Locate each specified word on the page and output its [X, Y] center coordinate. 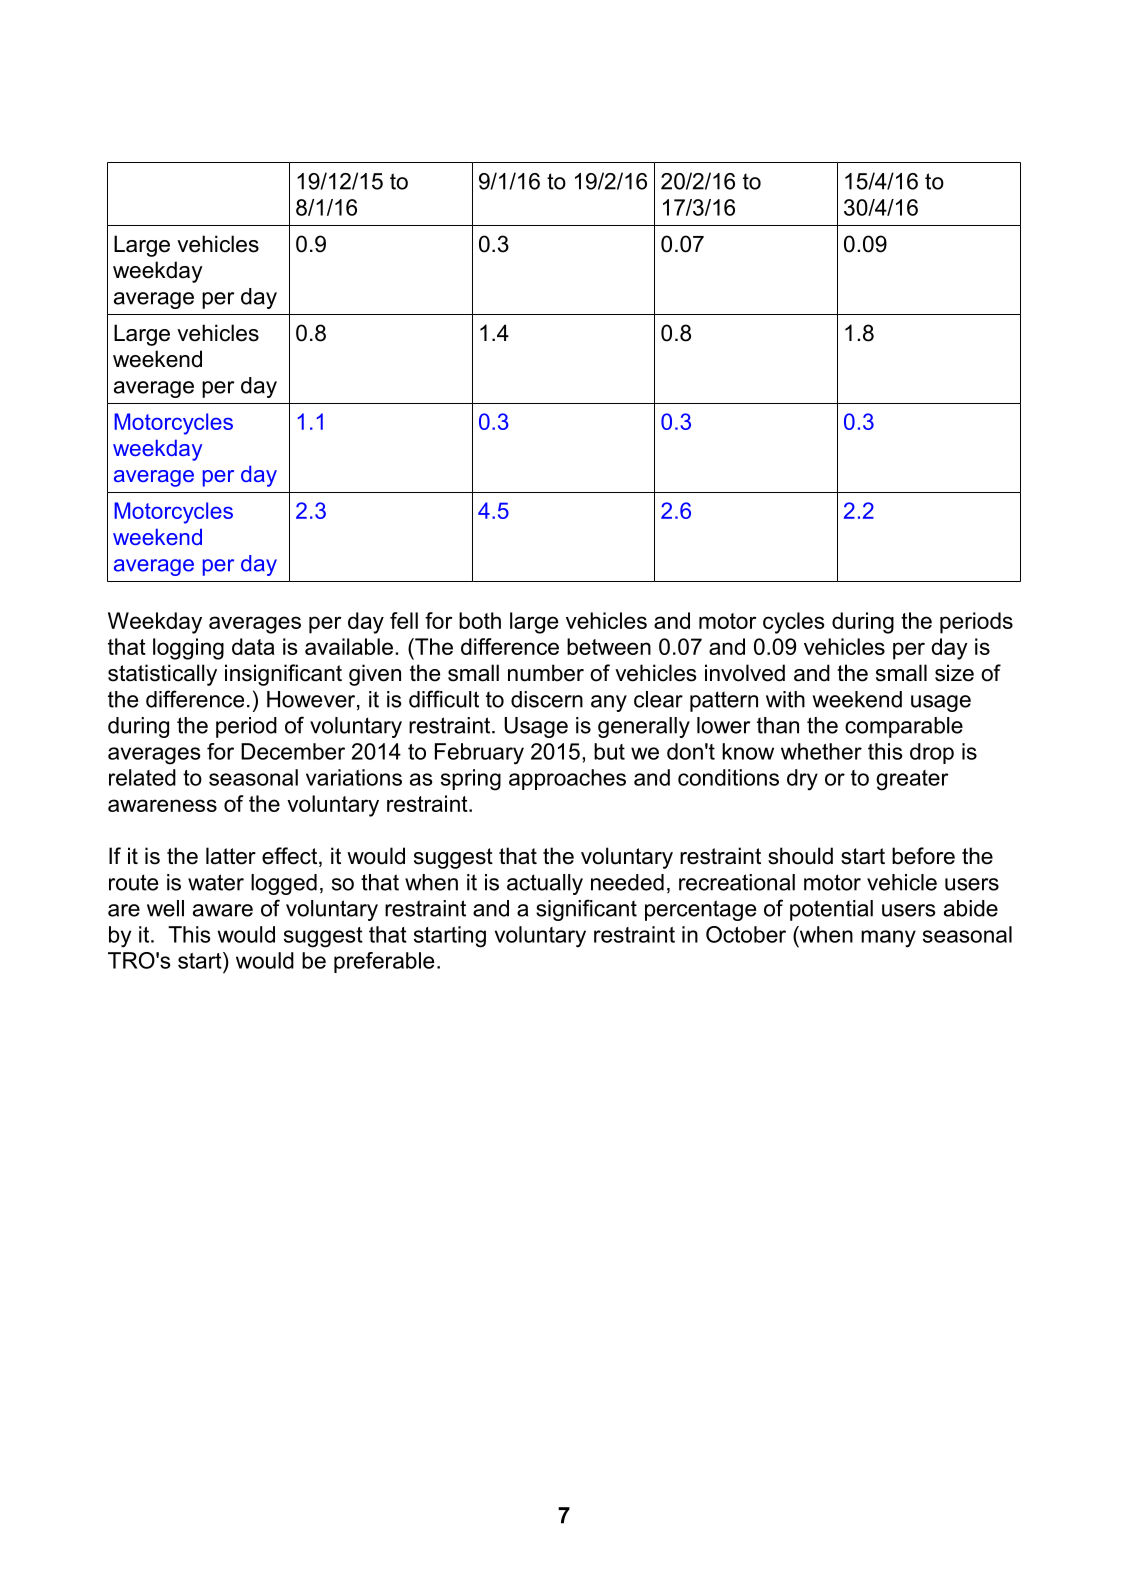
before [923, 856]
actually [545, 884]
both [480, 620]
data [253, 646]
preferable [384, 962]
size [954, 673]
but [609, 751]
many [888, 939]
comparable [904, 727]
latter [231, 856]
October [746, 934]
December [293, 751]
